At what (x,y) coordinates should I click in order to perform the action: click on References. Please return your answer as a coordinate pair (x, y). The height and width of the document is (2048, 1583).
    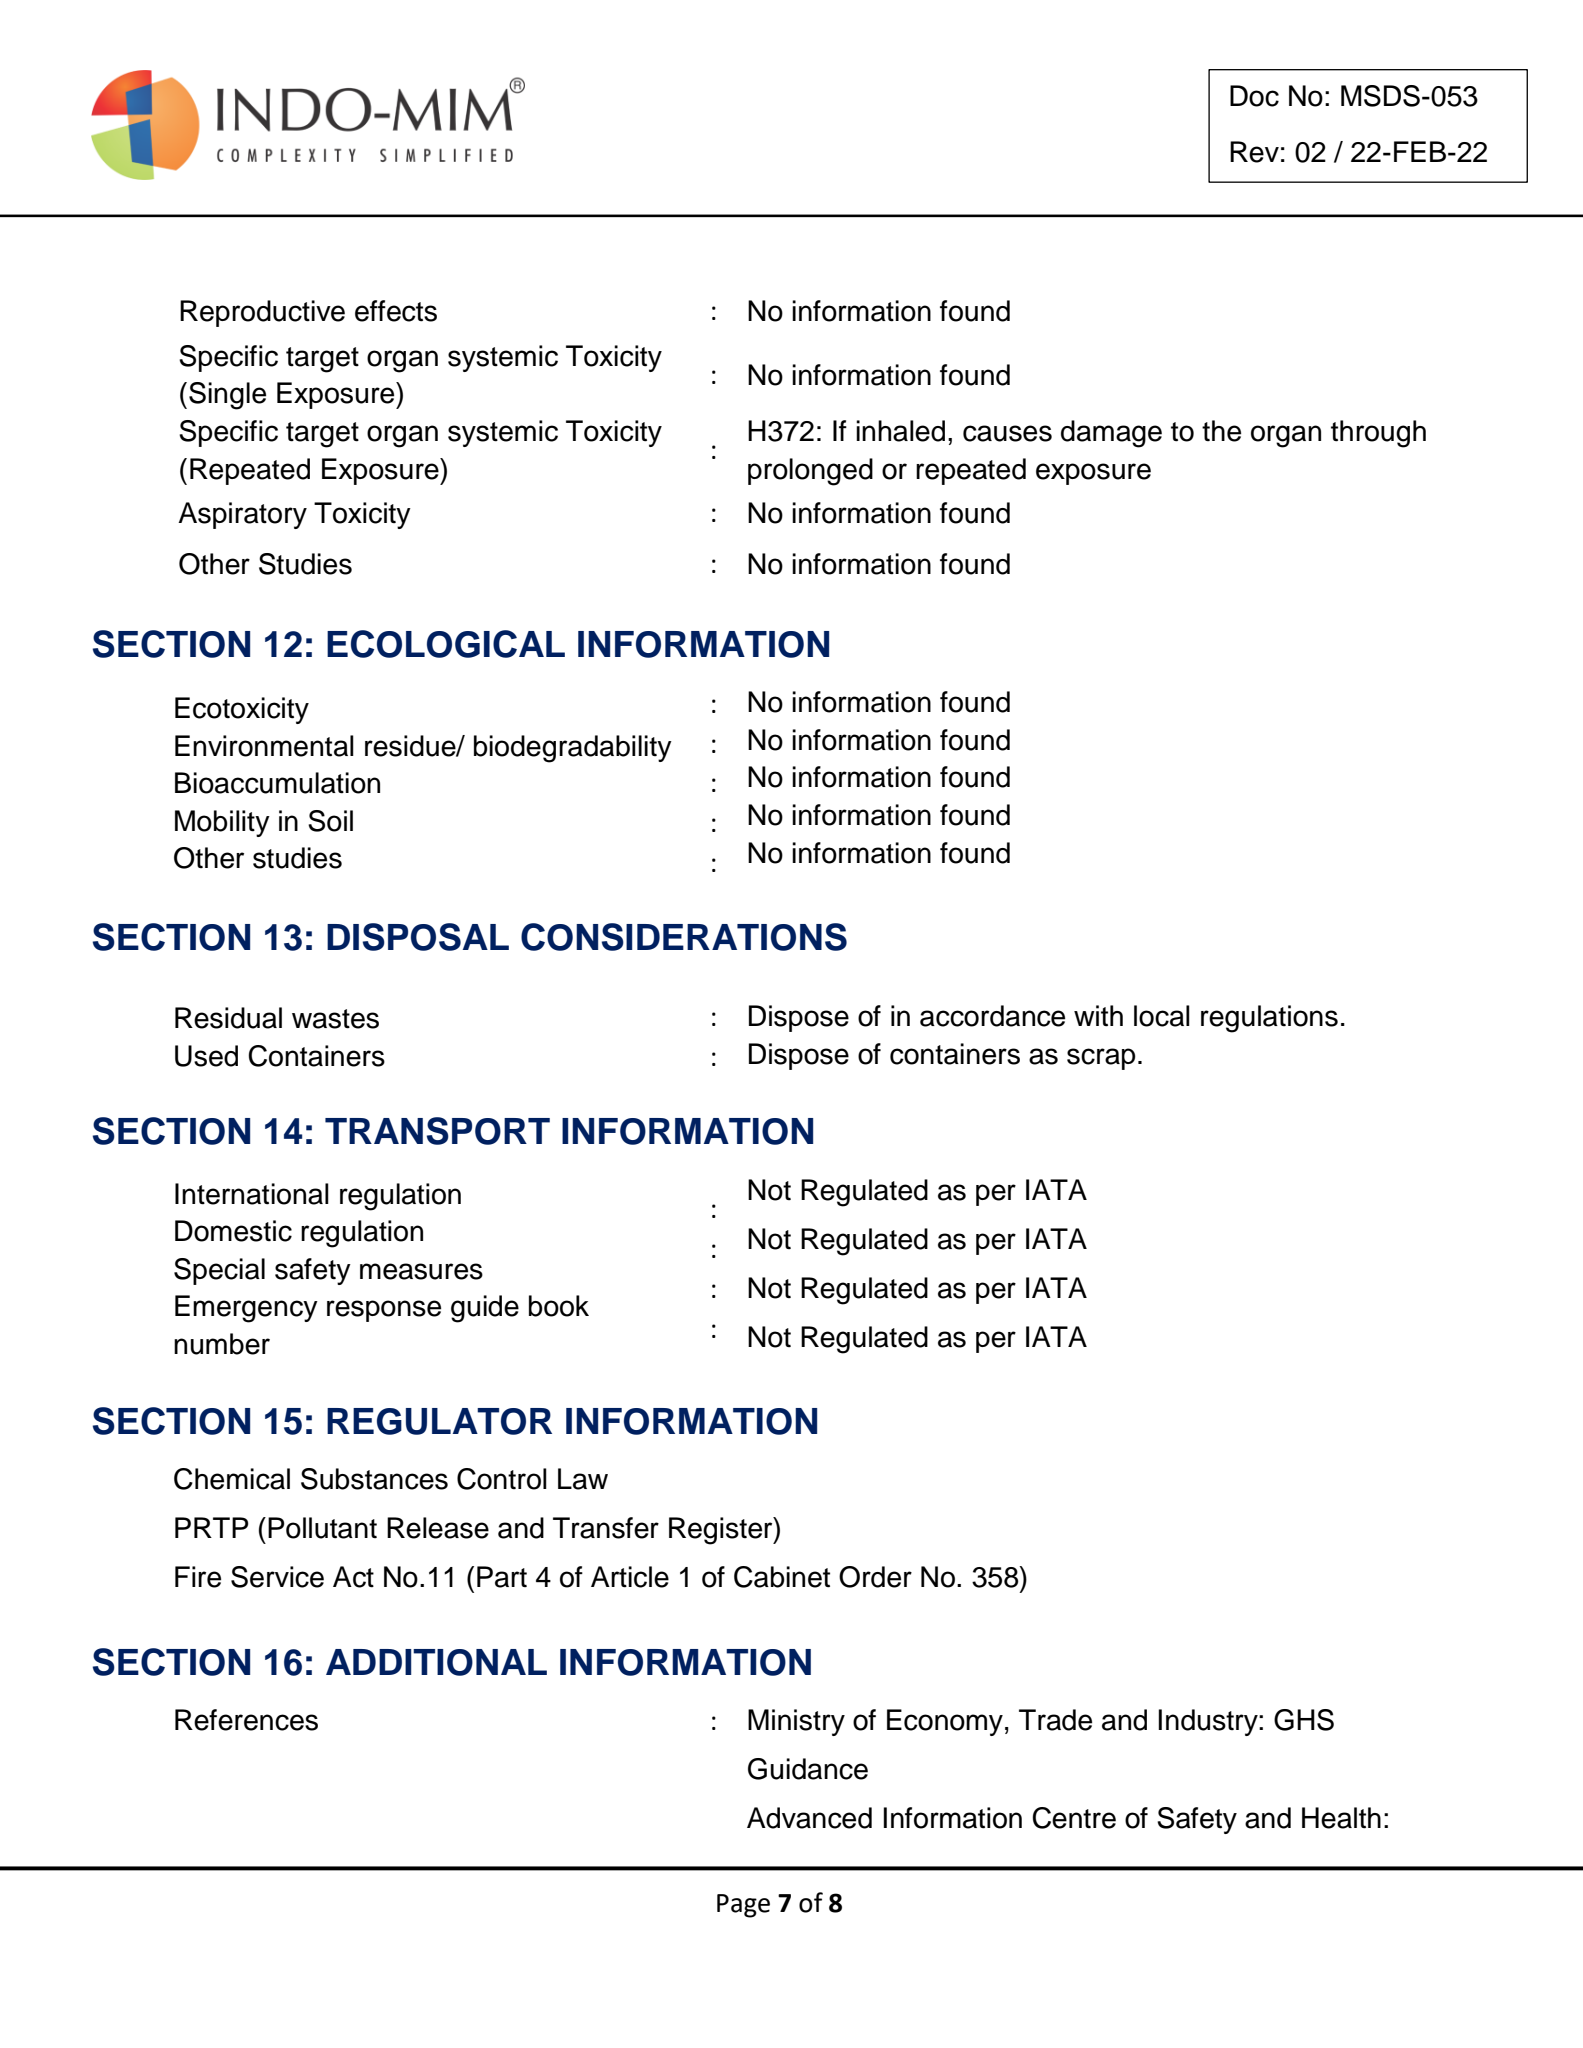
    Looking at the image, I should click on (246, 1720).
